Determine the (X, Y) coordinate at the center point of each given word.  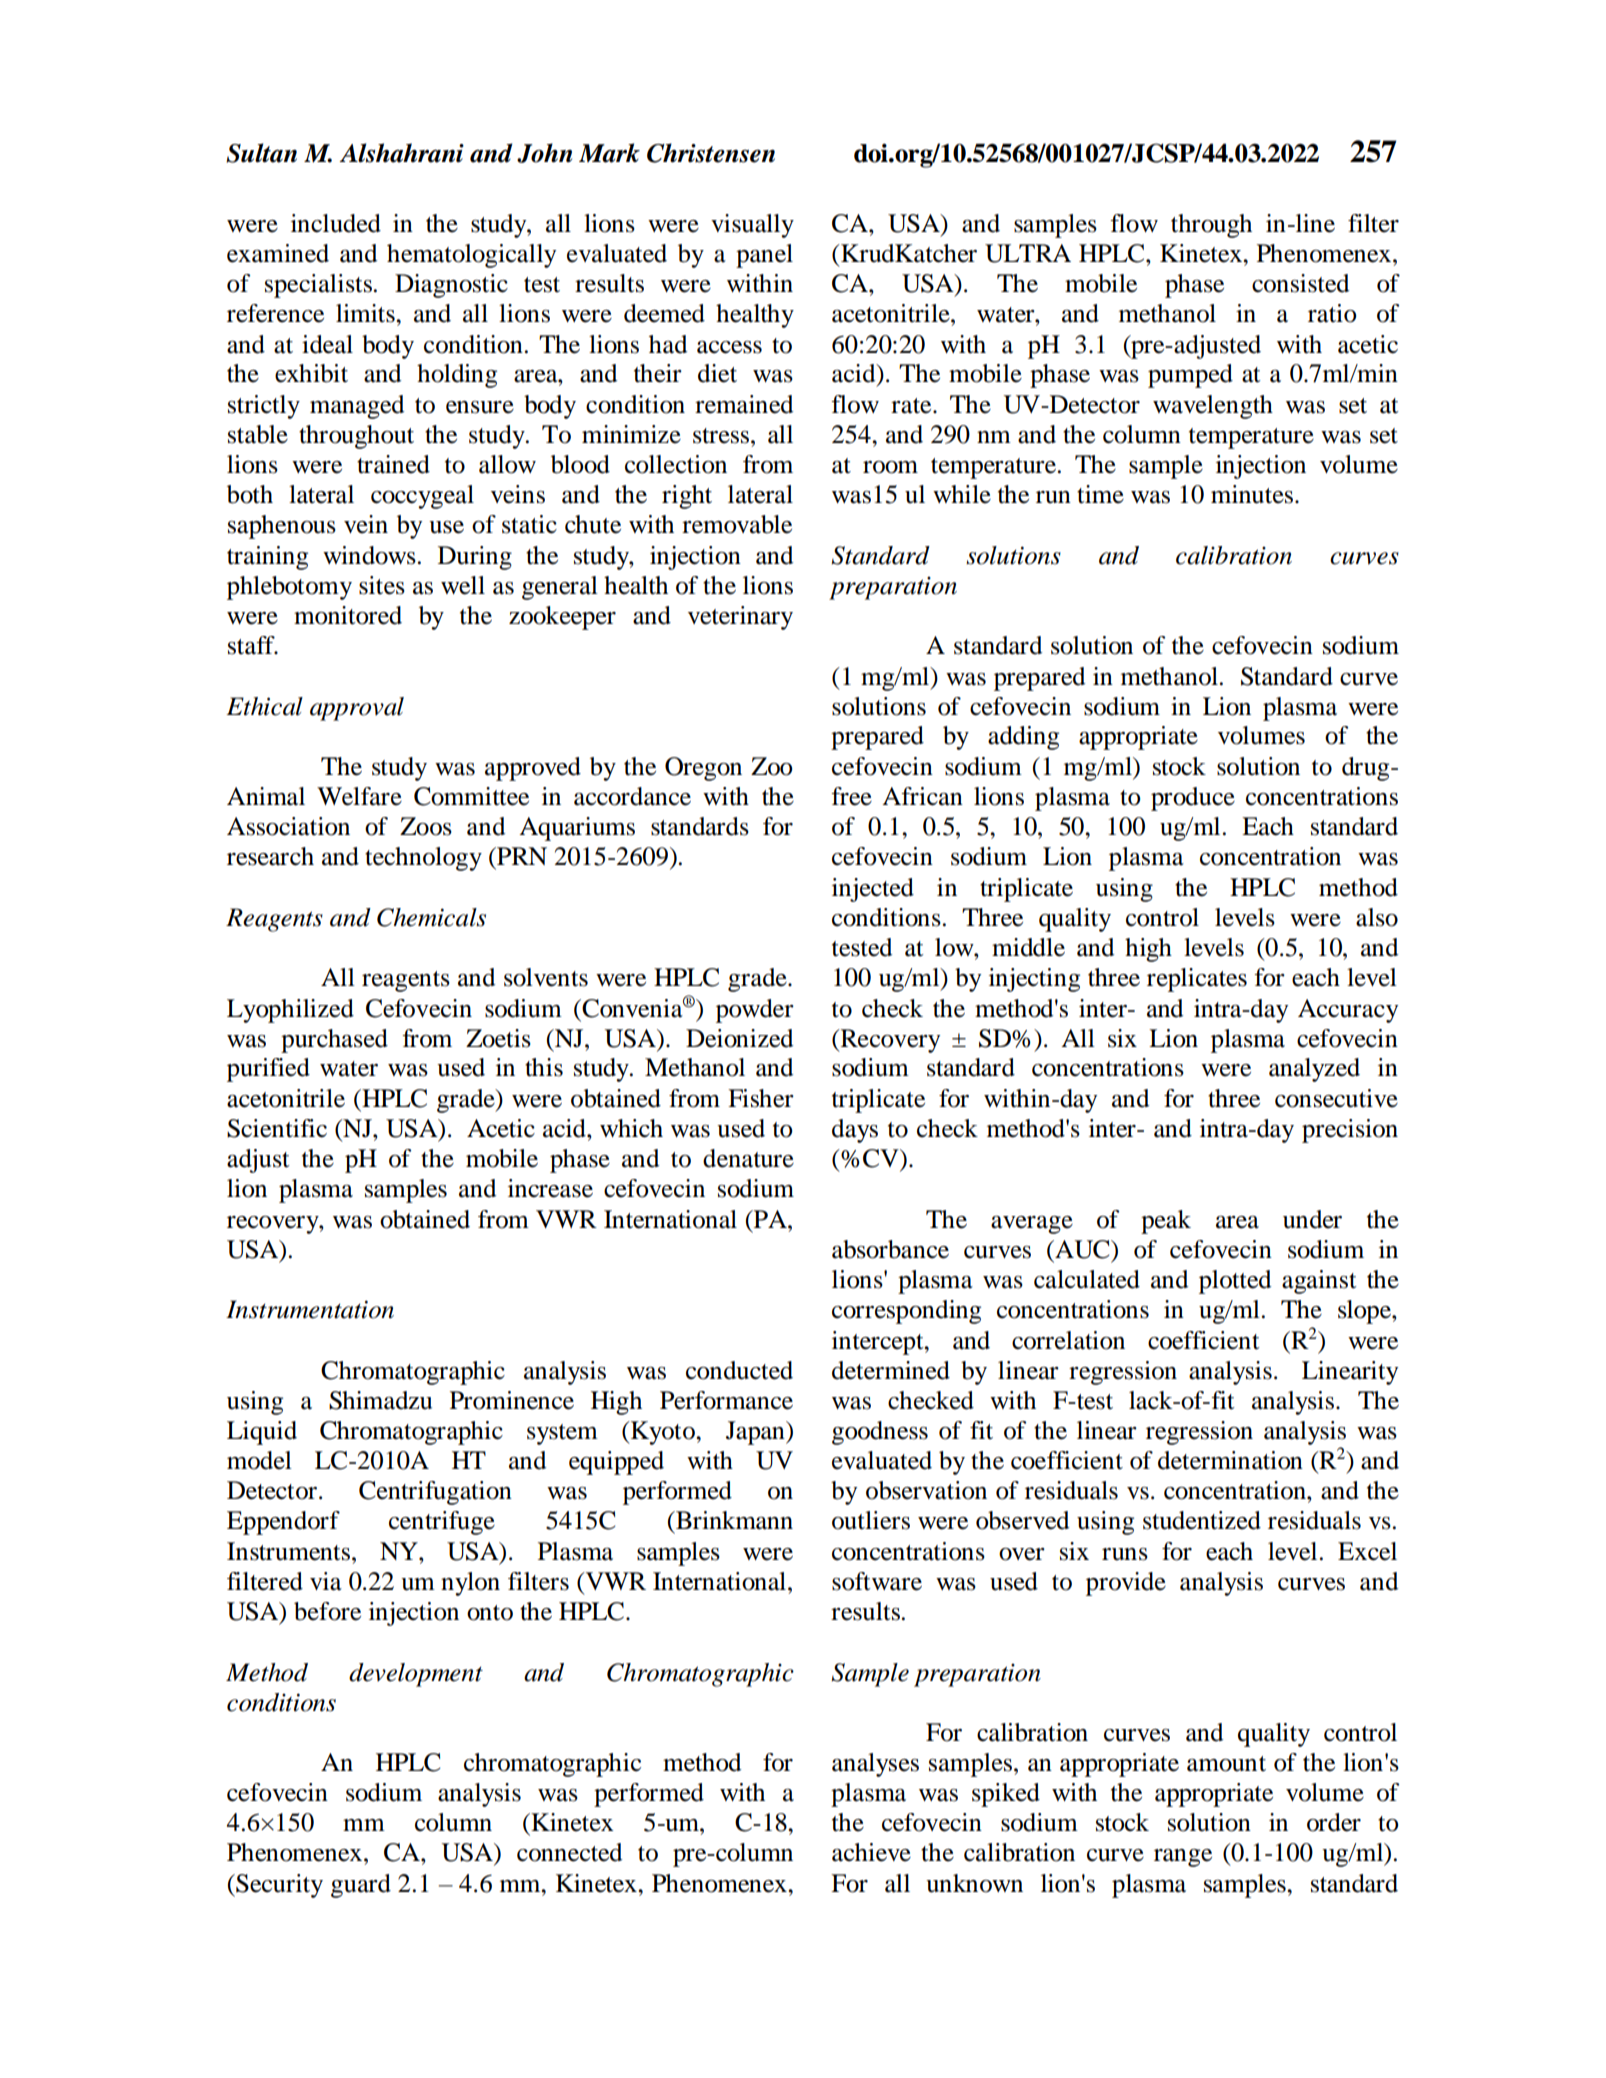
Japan (756, 1433)
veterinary (740, 618)
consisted (1300, 283)
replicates (1197, 980)
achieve (871, 1852)
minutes (1252, 494)
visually (752, 226)
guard (361, 1886)
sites (382, 585)
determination (1230, 1460)
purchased (334, 1041)
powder (755, 1011)
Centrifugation (435, 1493)
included (336, 223)
